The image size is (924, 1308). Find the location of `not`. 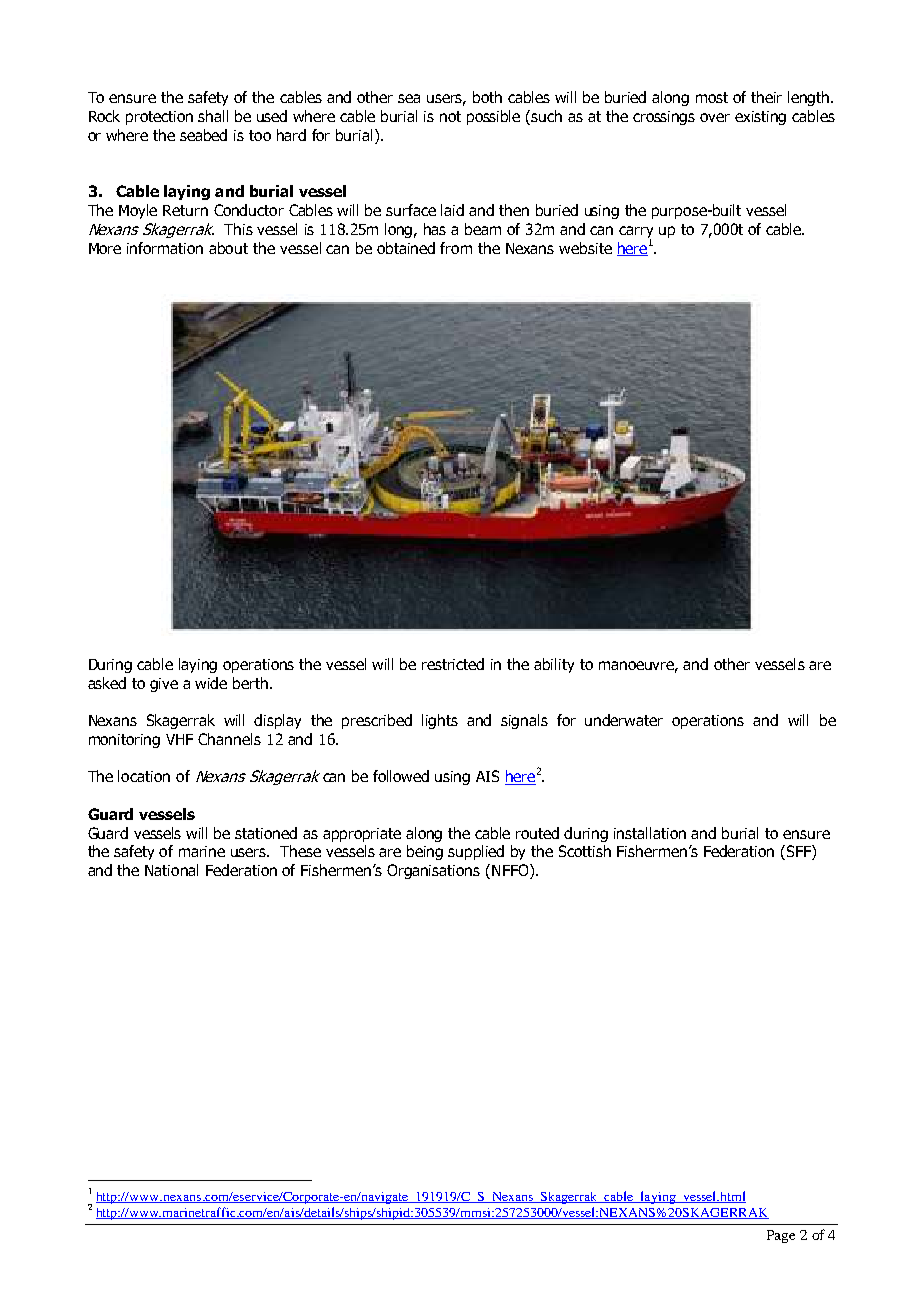

not is located at coordinates (450, 116).
